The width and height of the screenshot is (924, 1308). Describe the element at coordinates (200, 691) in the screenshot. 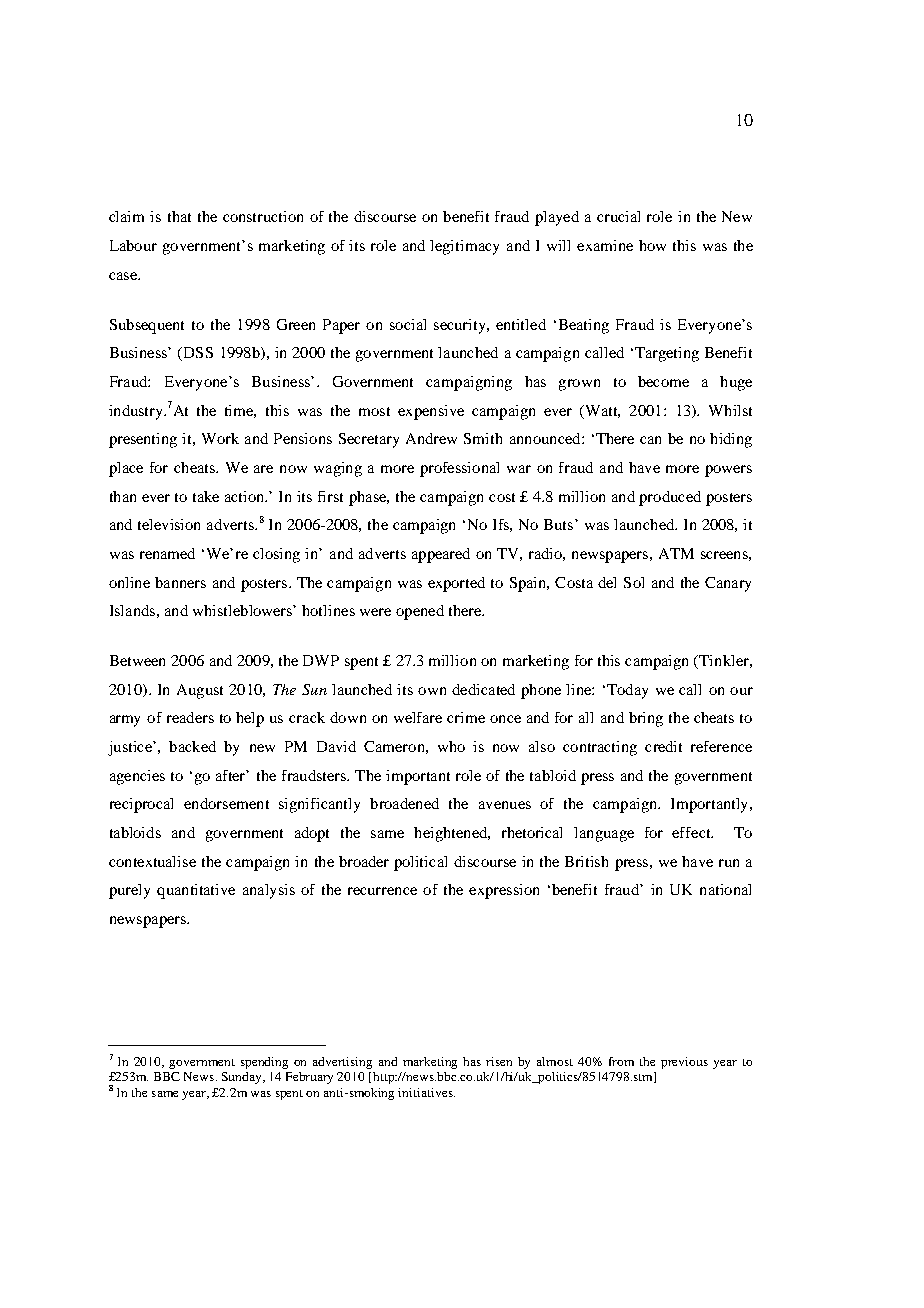

I see `August` at that location.
